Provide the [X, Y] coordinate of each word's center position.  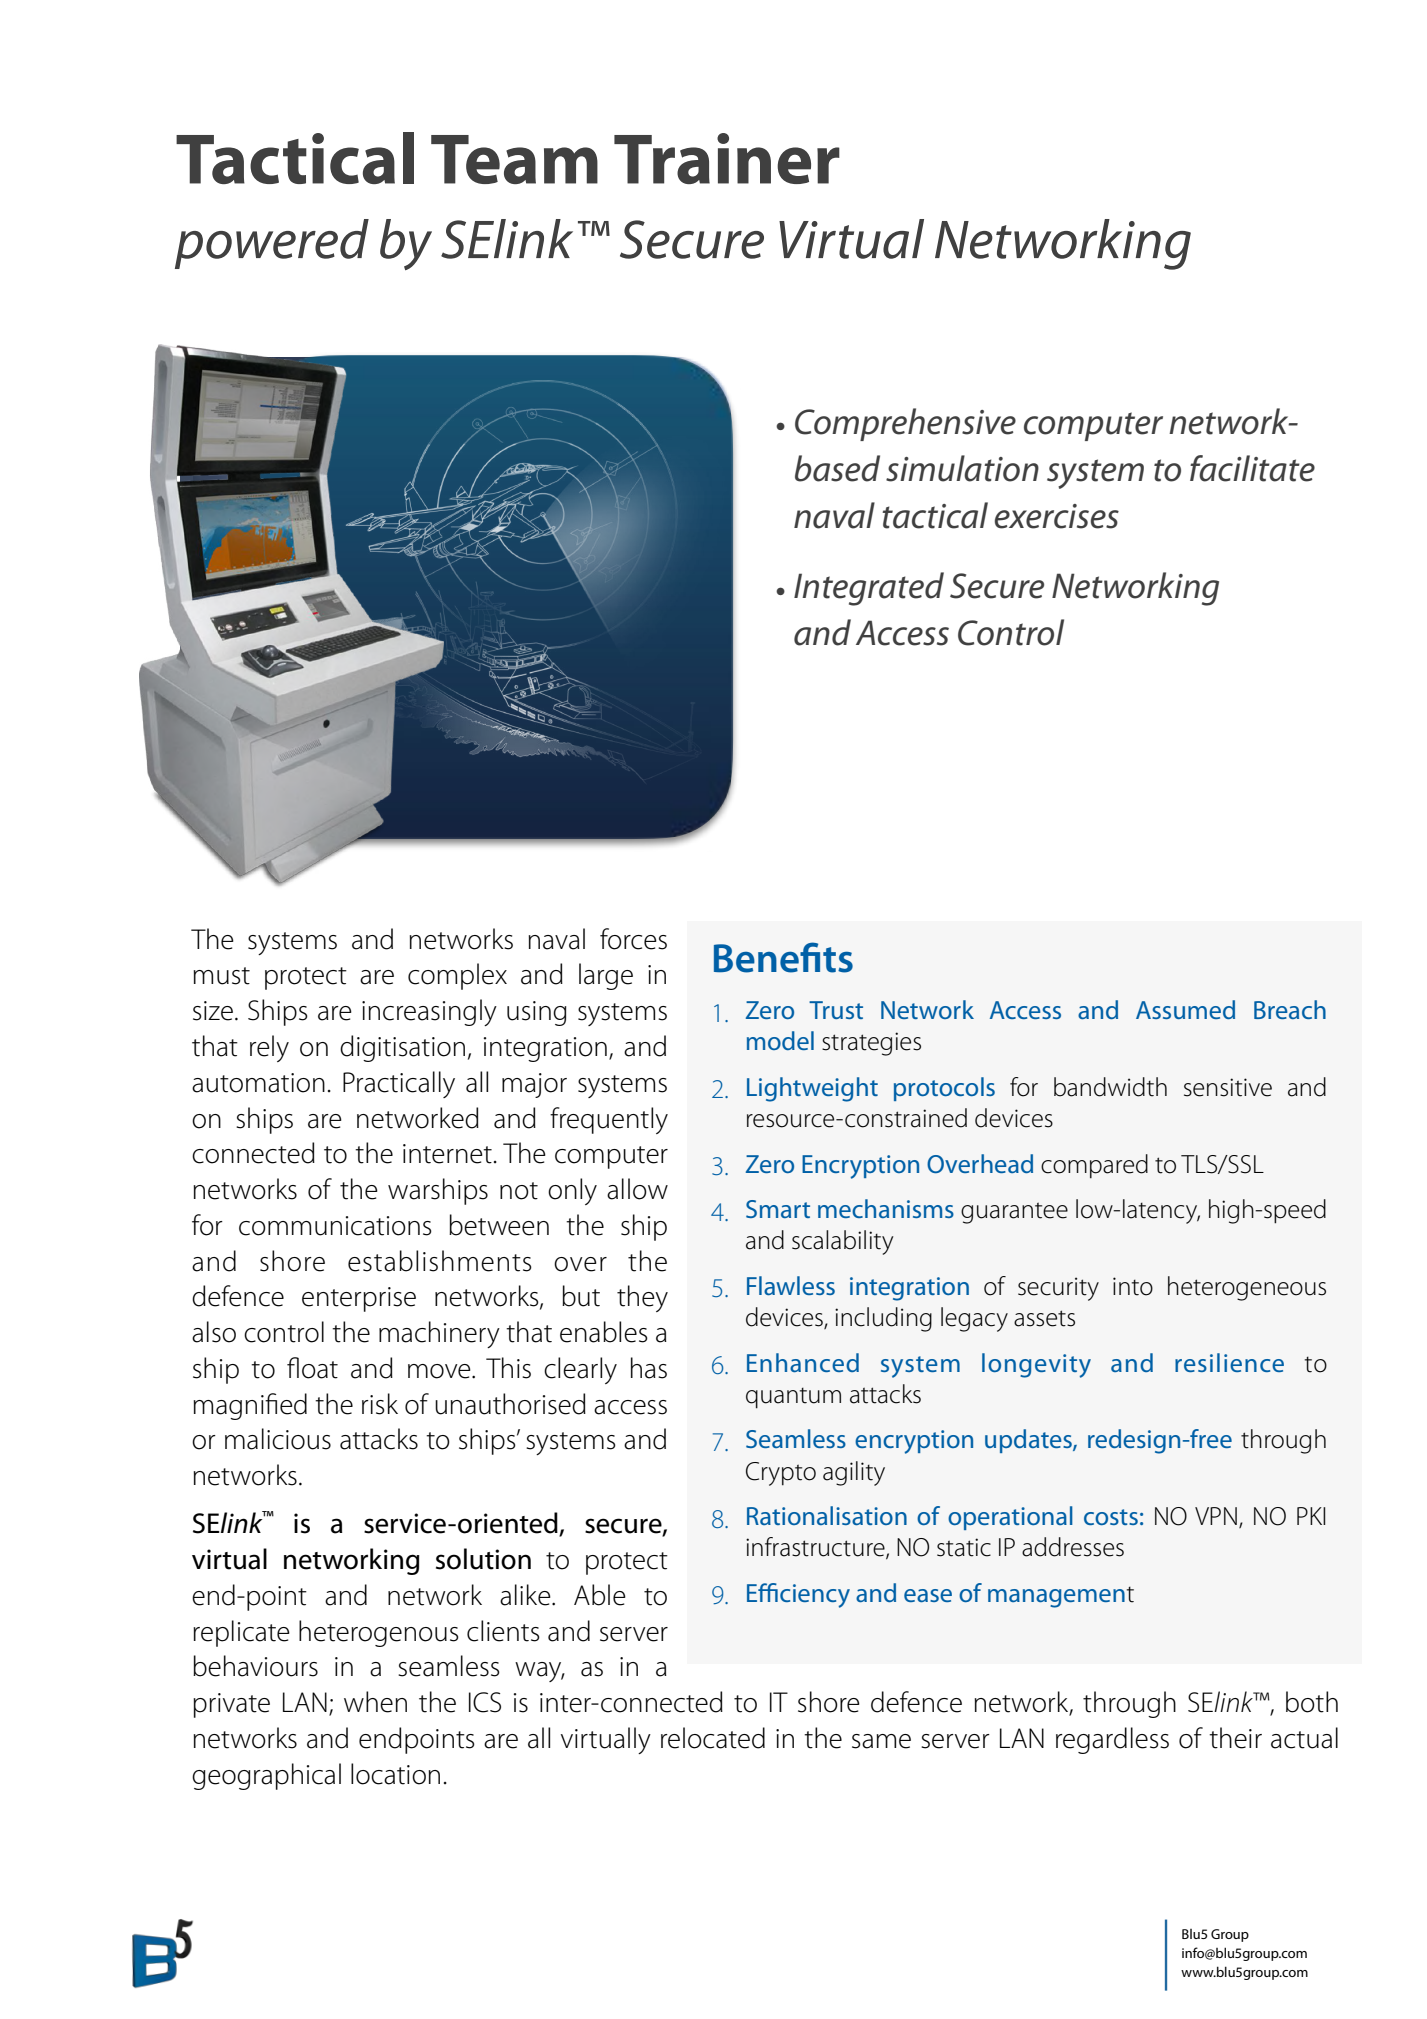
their [1235, 1738]
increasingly [429, 1012]
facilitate [1252, 468]
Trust [836, 1010]
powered [272, 244]
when [375, 1702]
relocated [713, 1738]
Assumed [1185, 1009]
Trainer [727, 158]
